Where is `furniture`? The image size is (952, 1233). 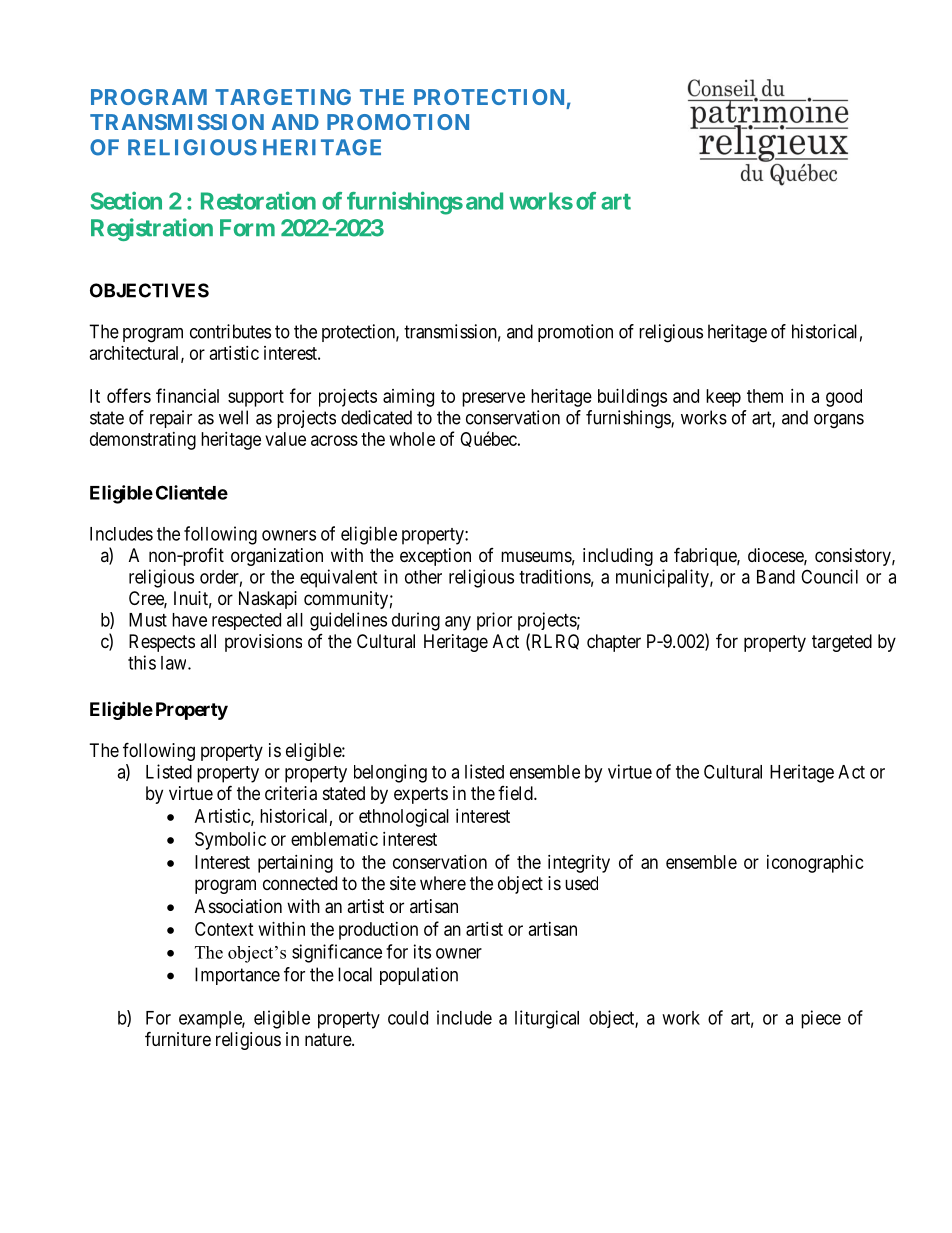 furniture is located at coordinates (178, 1038).
